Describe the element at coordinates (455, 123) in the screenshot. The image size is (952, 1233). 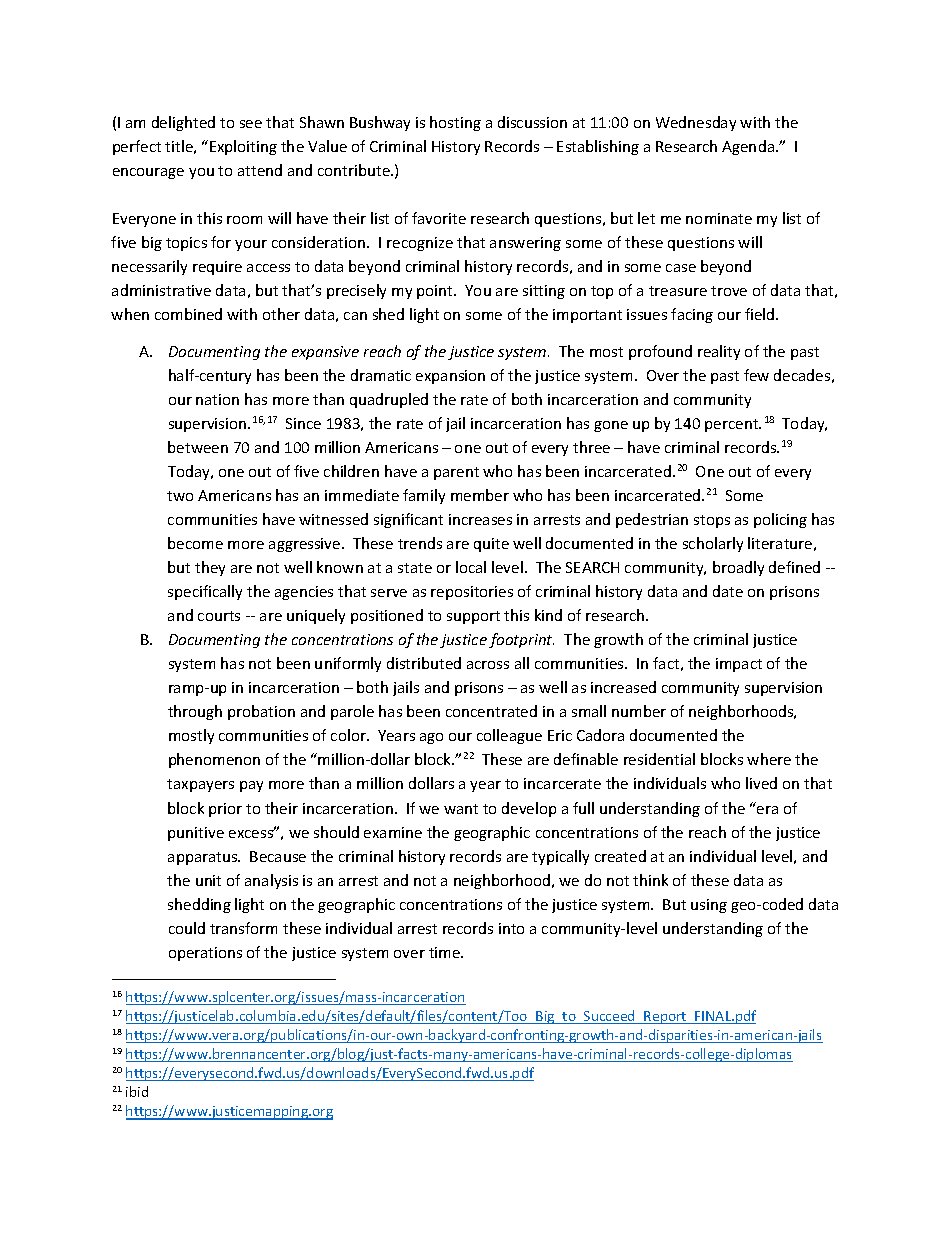
I see `hosting` at that location.
